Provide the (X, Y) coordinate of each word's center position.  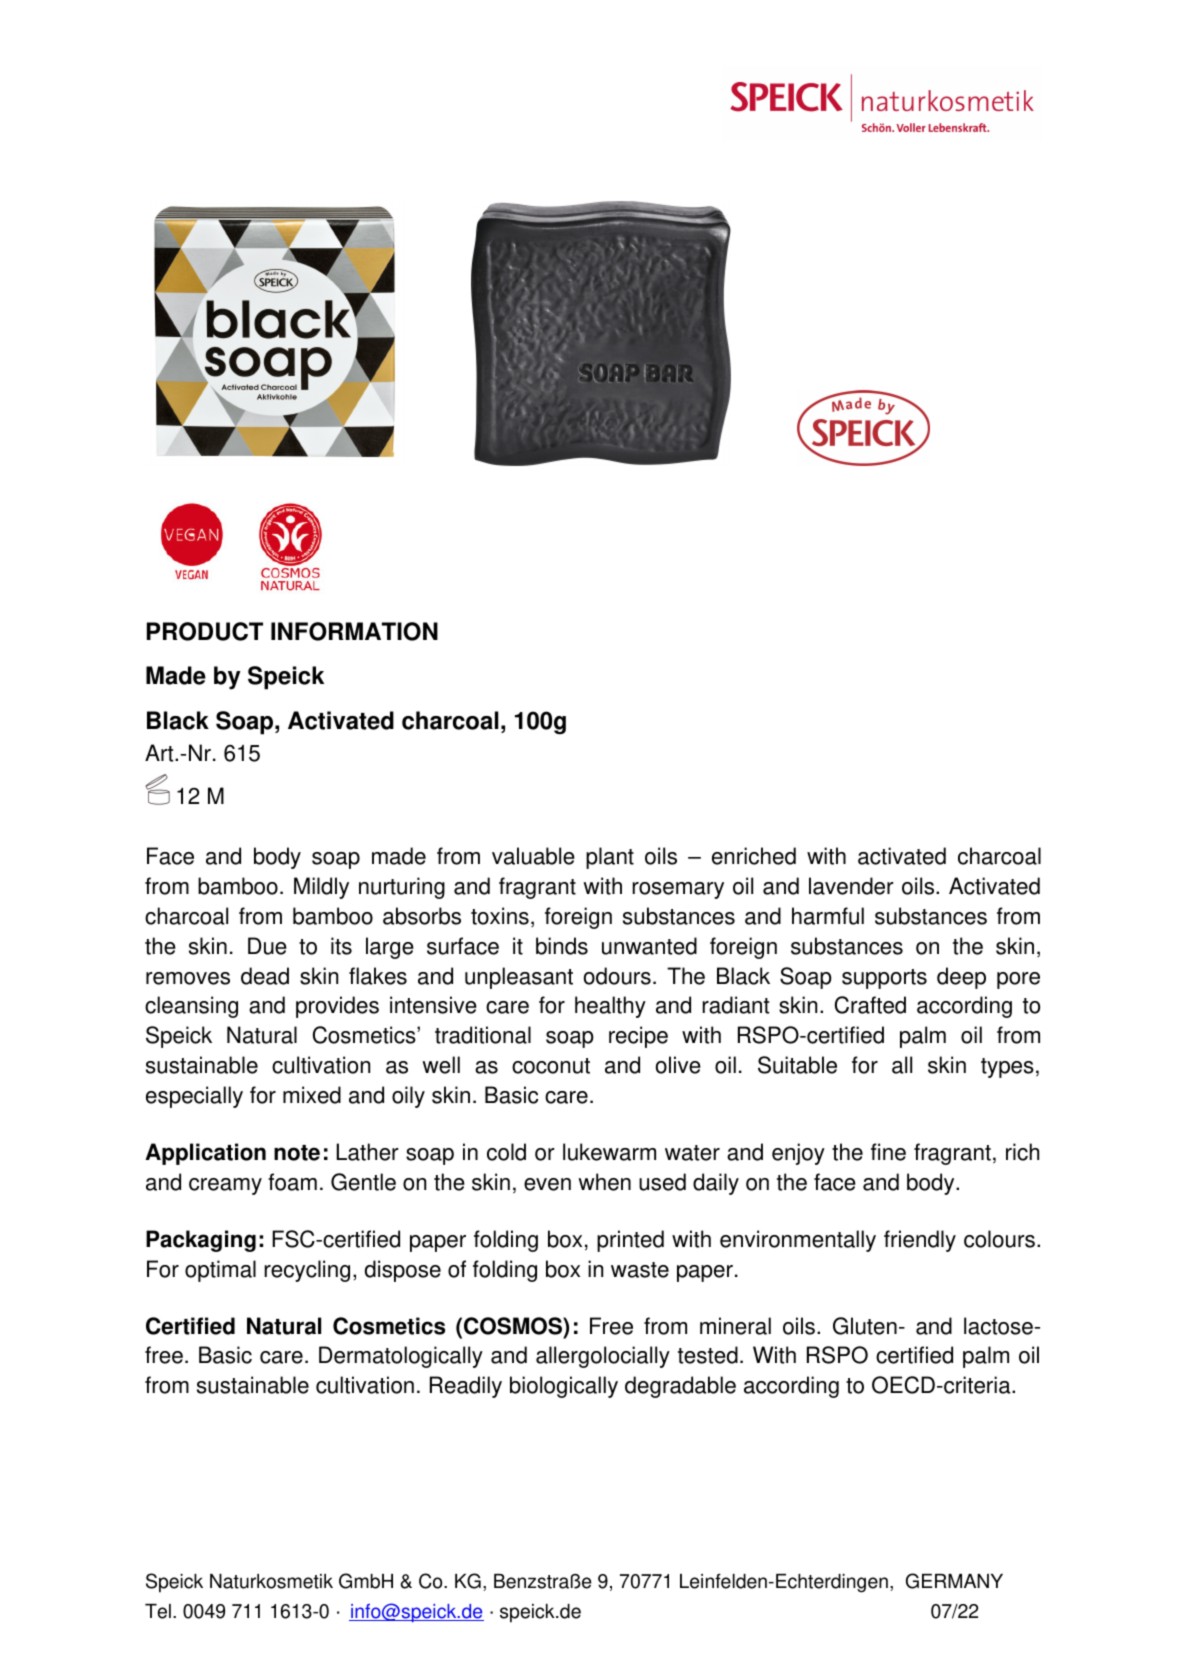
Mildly (321, 888)
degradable (680, 1387)
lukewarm (609, 1152)
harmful (828, 916)
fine (888, 1152)
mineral (735, 1326)
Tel (158, 1611)
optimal (220, 1271)
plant (610, 858)
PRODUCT (205, 631)
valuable (533, 856)
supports (884, 979)
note (297, 1153)
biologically (564, 1387)
